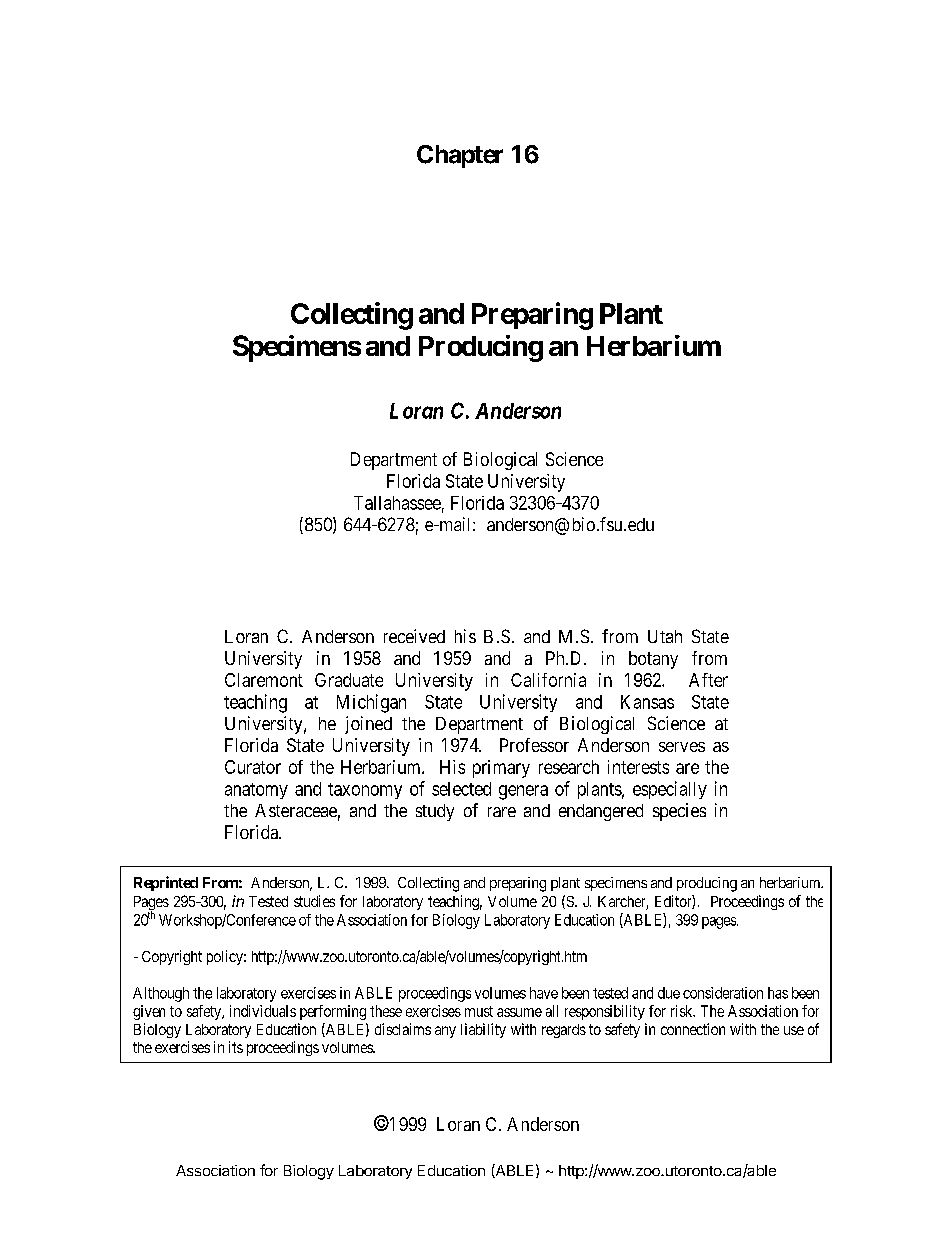  I want to click on anatomy, so click(256, 791).
